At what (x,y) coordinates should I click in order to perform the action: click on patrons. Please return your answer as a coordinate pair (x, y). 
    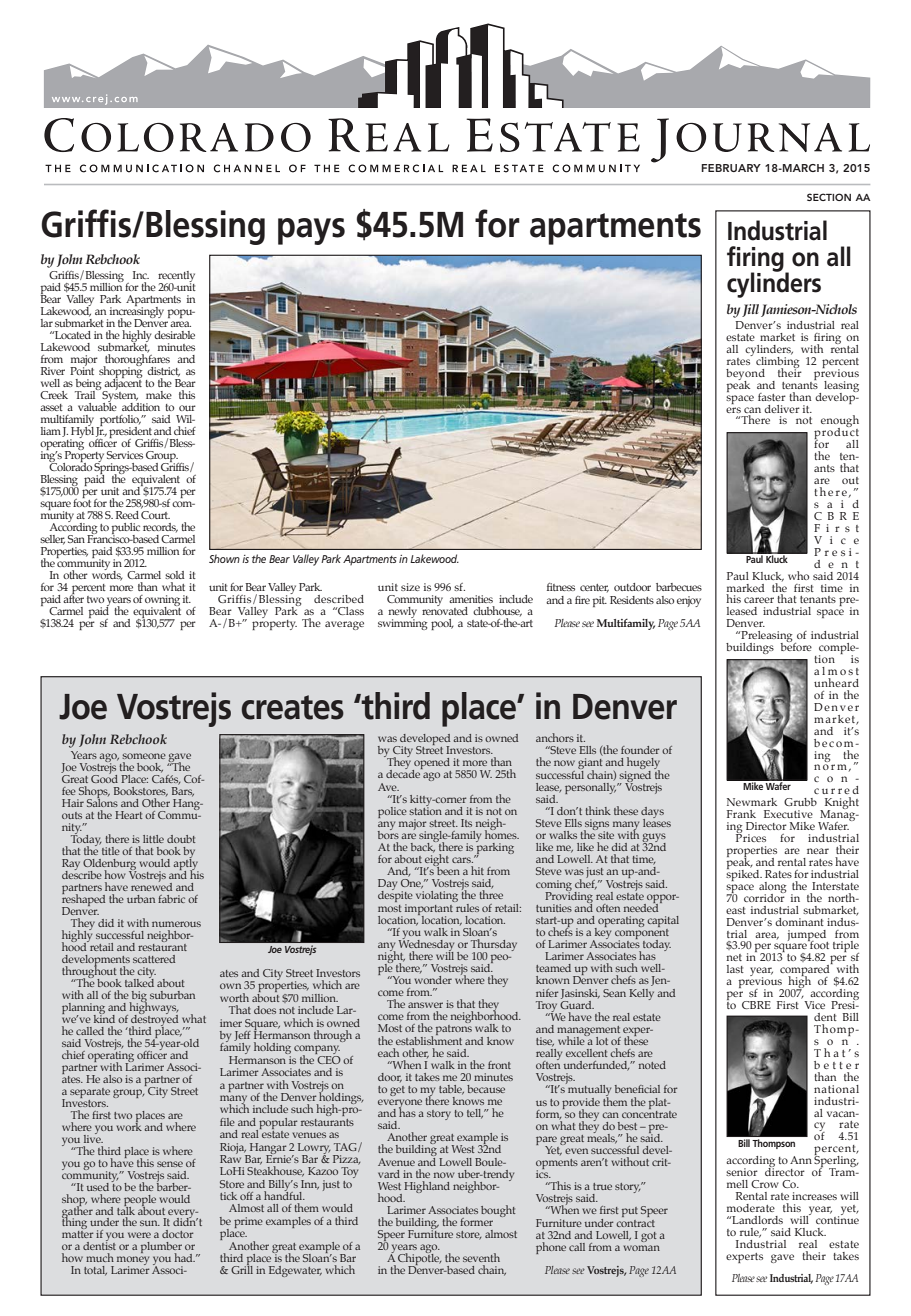
    Looking at the image, I should click on (454, 1030).
